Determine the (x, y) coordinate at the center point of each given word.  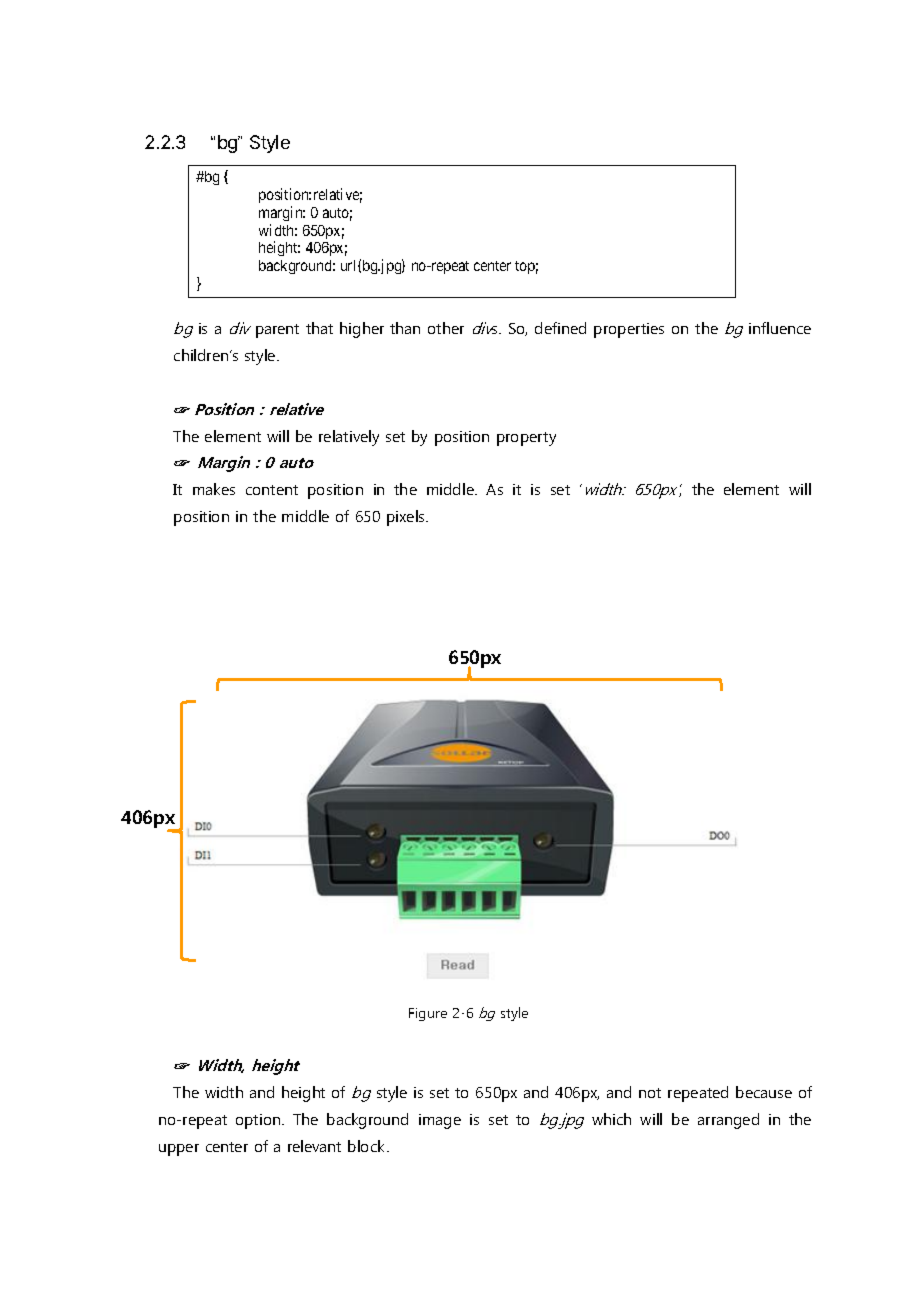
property (526, 439)
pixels (407, 518)
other (446, 328)
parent (277, 331)
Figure (428, 1014)
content (272, 490)
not (650, 1093)
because (764, 1092)
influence (780, 328)
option (259, 1121)
